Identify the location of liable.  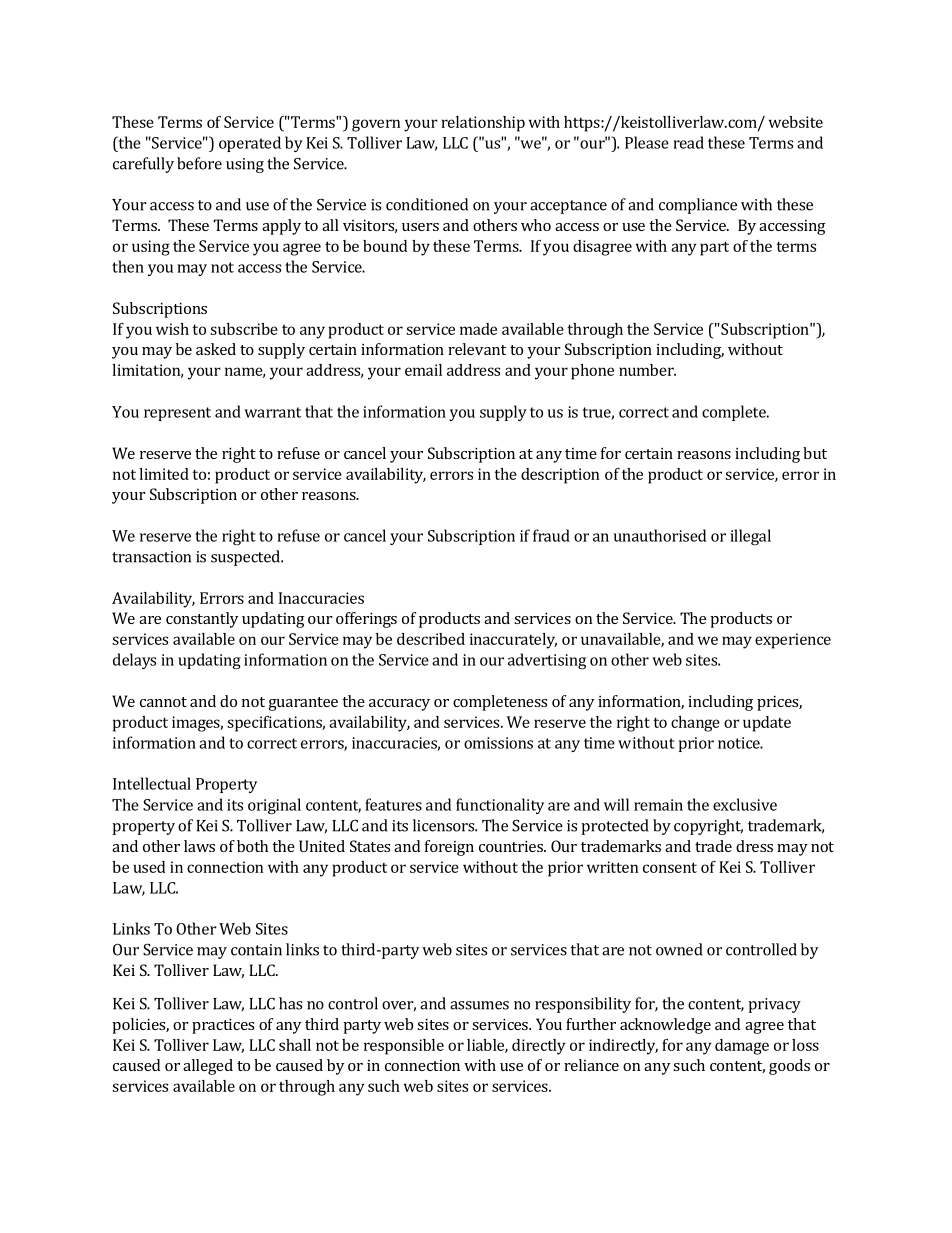
(486, 1046).
